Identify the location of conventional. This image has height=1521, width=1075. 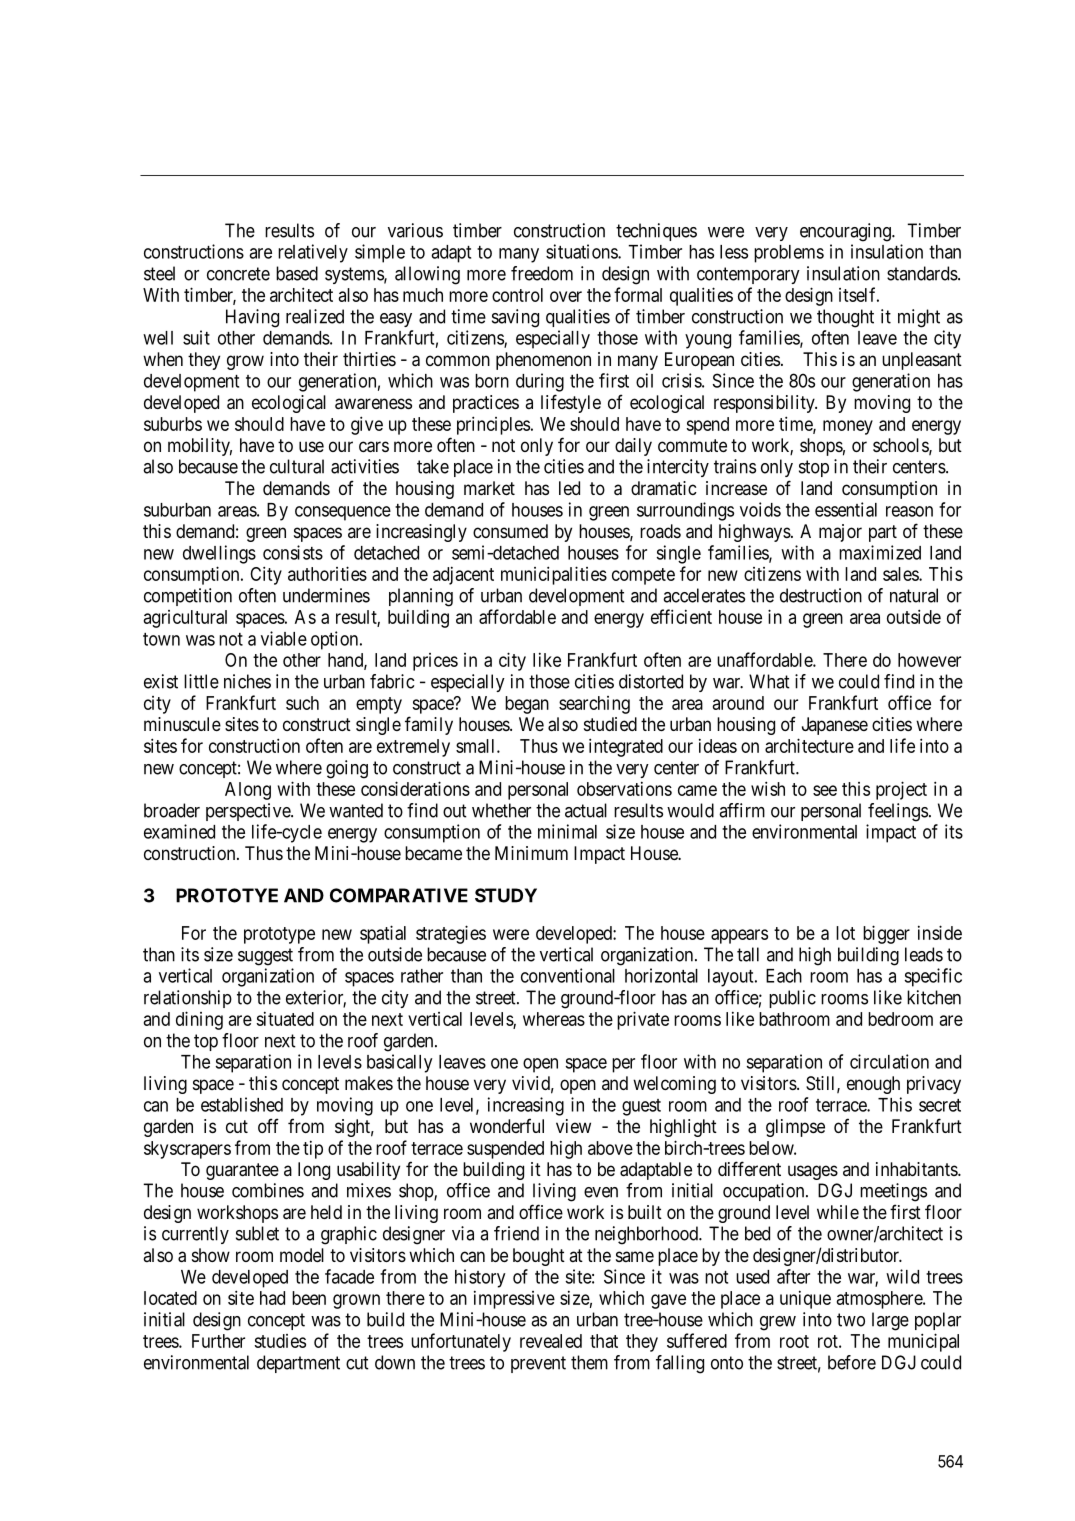
(568, 975).
